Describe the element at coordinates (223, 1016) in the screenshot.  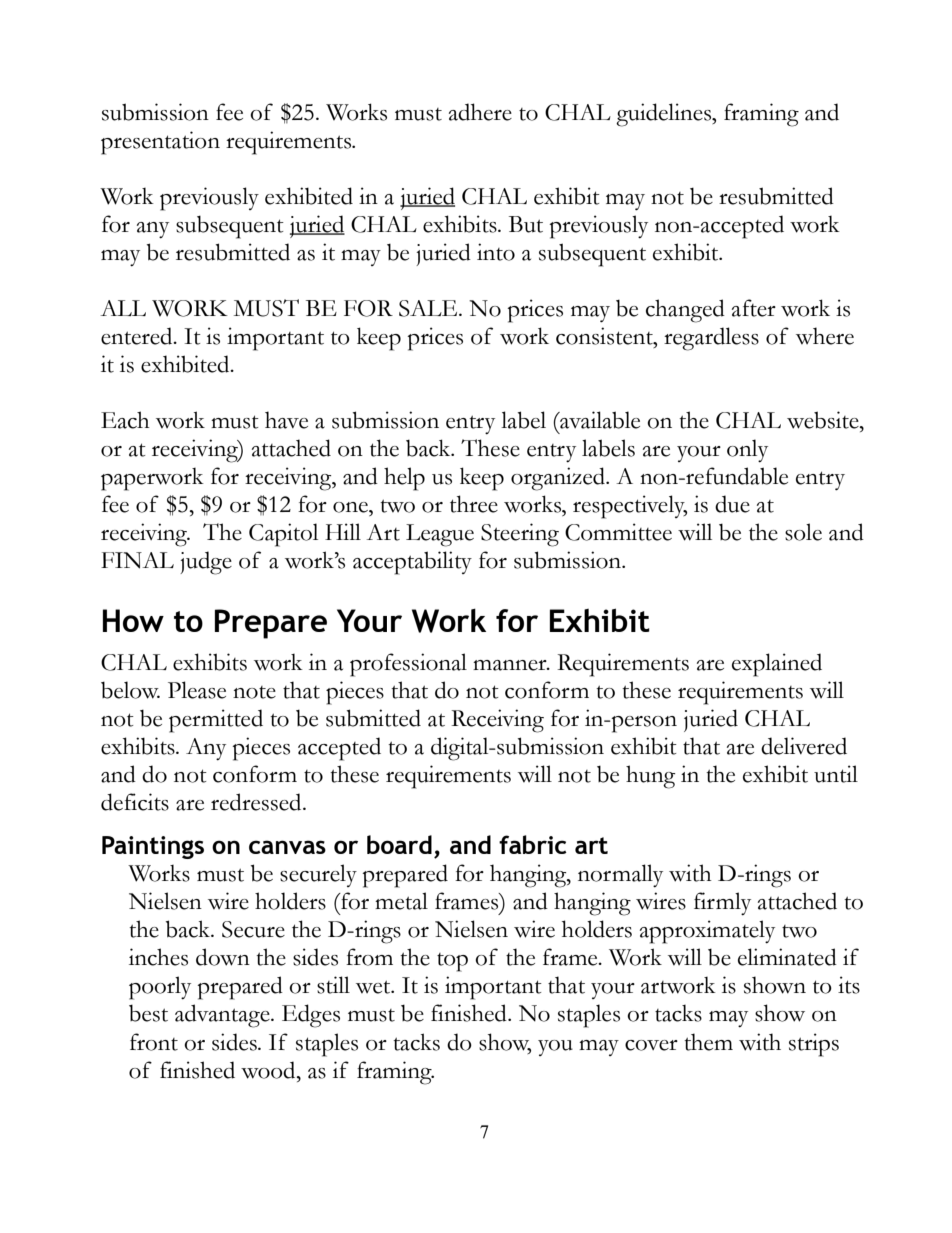
I see `advantage` at that location.
